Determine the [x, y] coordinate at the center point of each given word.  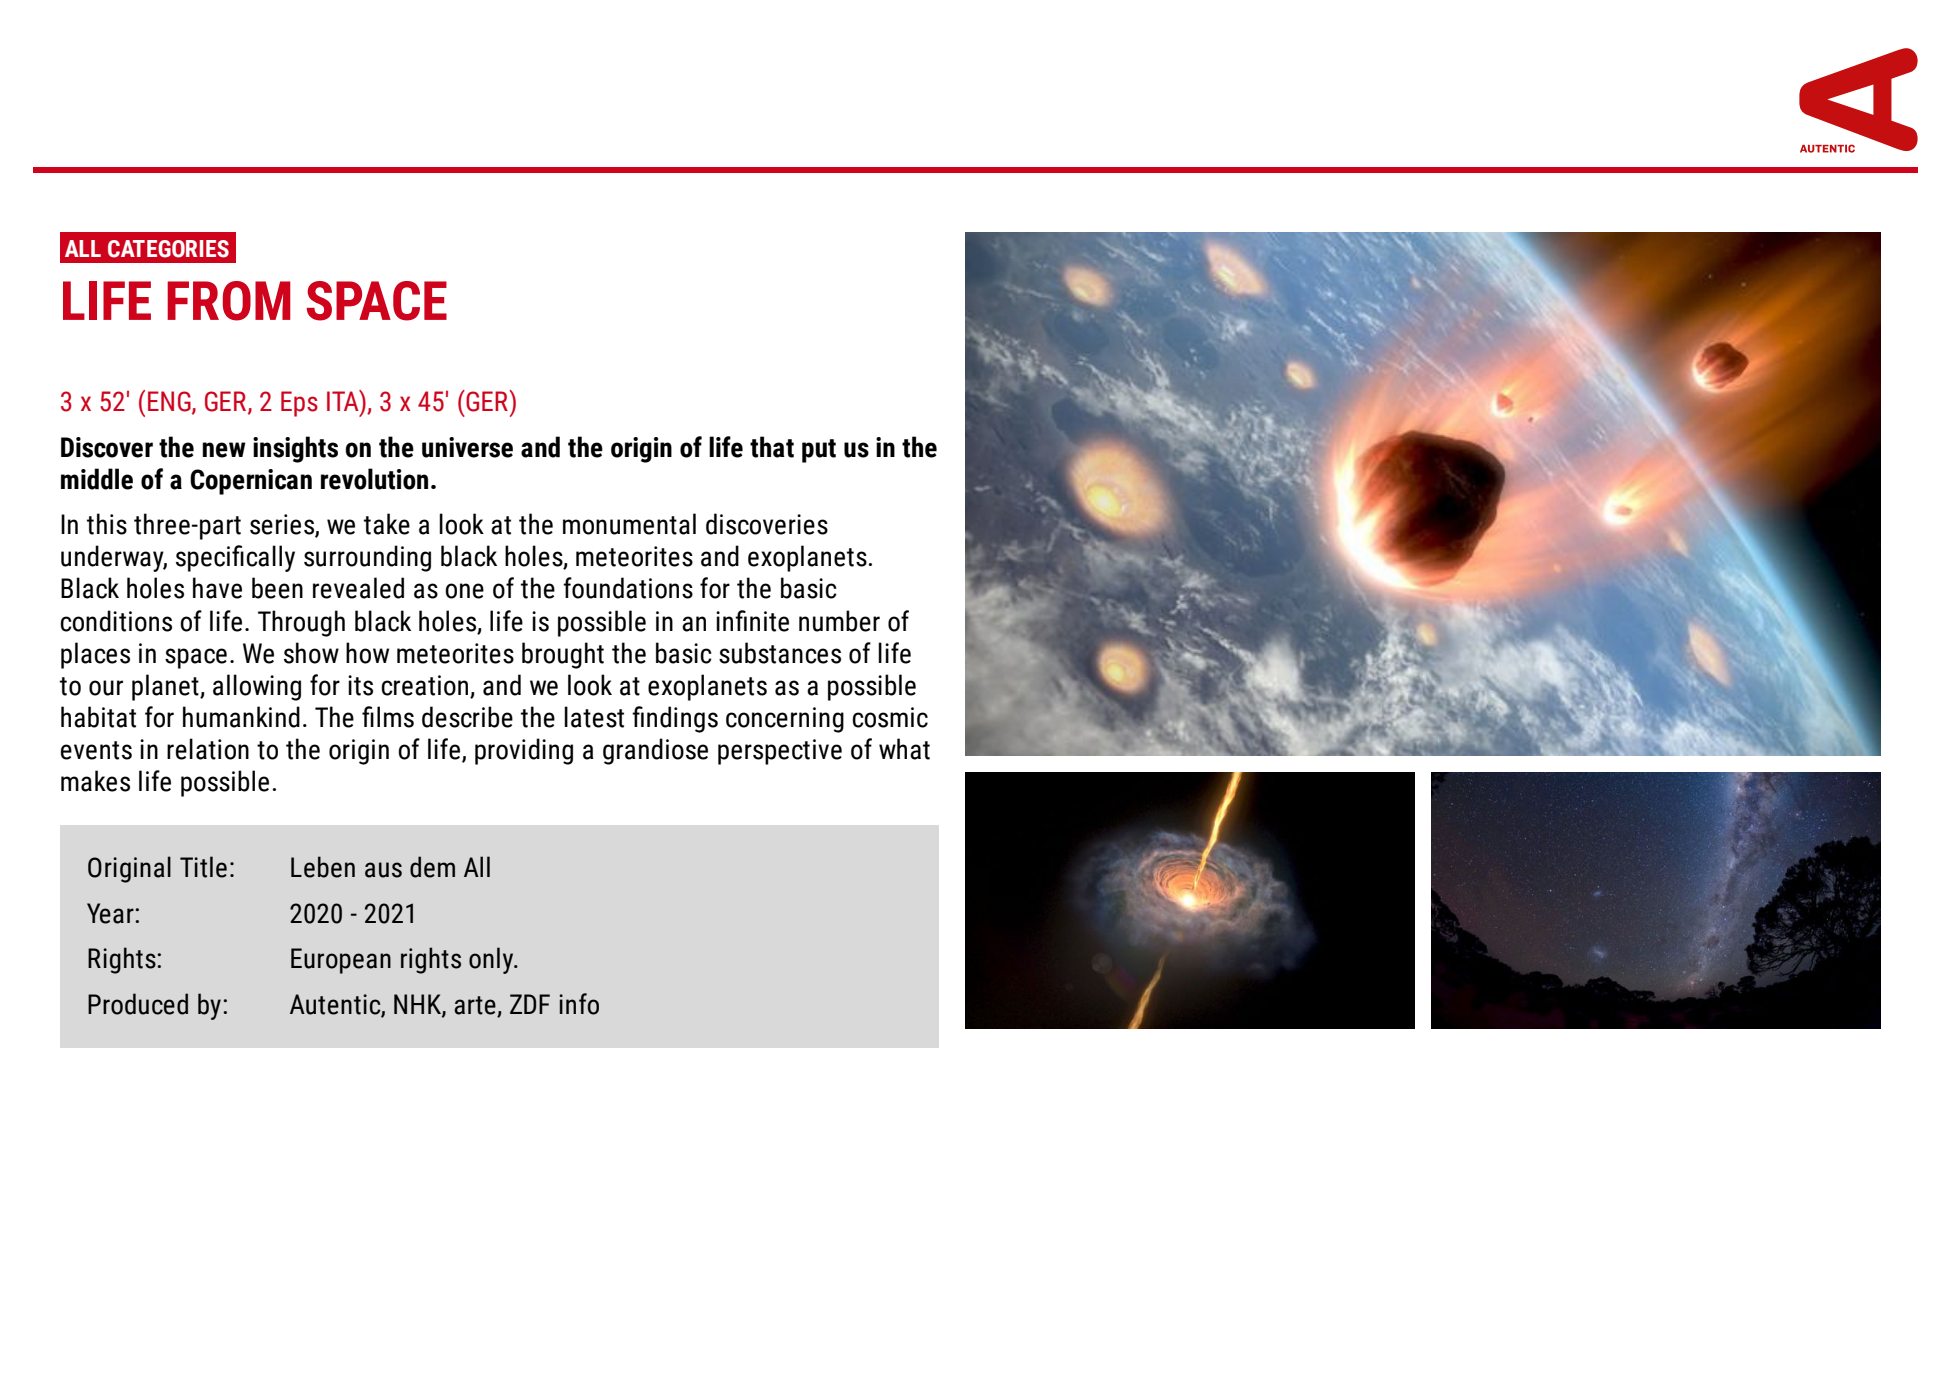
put [819, 451]
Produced [138, 1004]
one [464, 591]
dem [432, 867]
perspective [780, 752]
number [839, 621]
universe [467, 447]
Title [203, 867]
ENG [170, 402]
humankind [241, 717]
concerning [785, 720]
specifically [235, 558]
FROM [229, 301]
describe [467, 717]
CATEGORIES [168, 249]
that [772, 447]
